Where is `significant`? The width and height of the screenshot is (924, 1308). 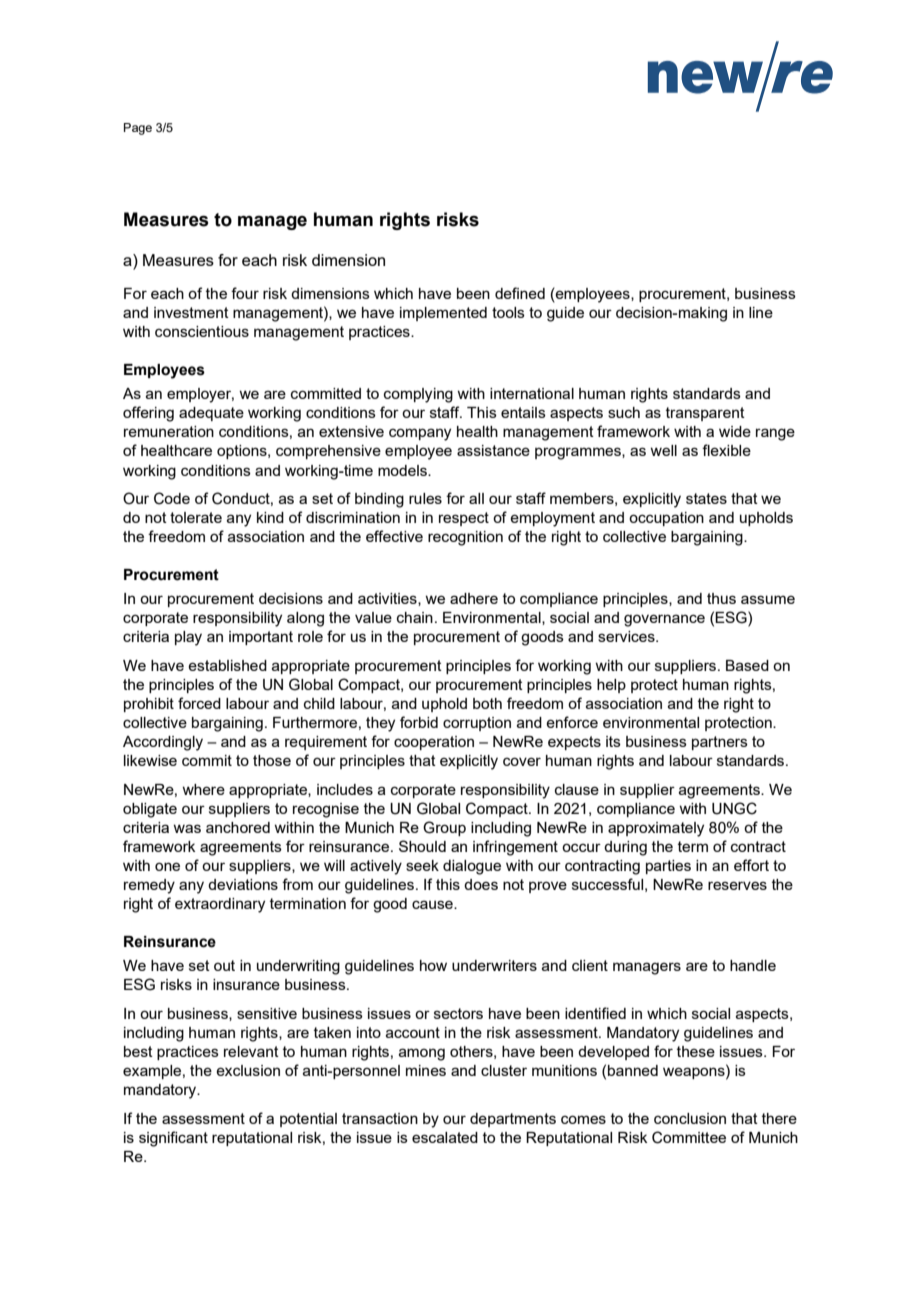 significant is located at coordinates (173, 1139).
